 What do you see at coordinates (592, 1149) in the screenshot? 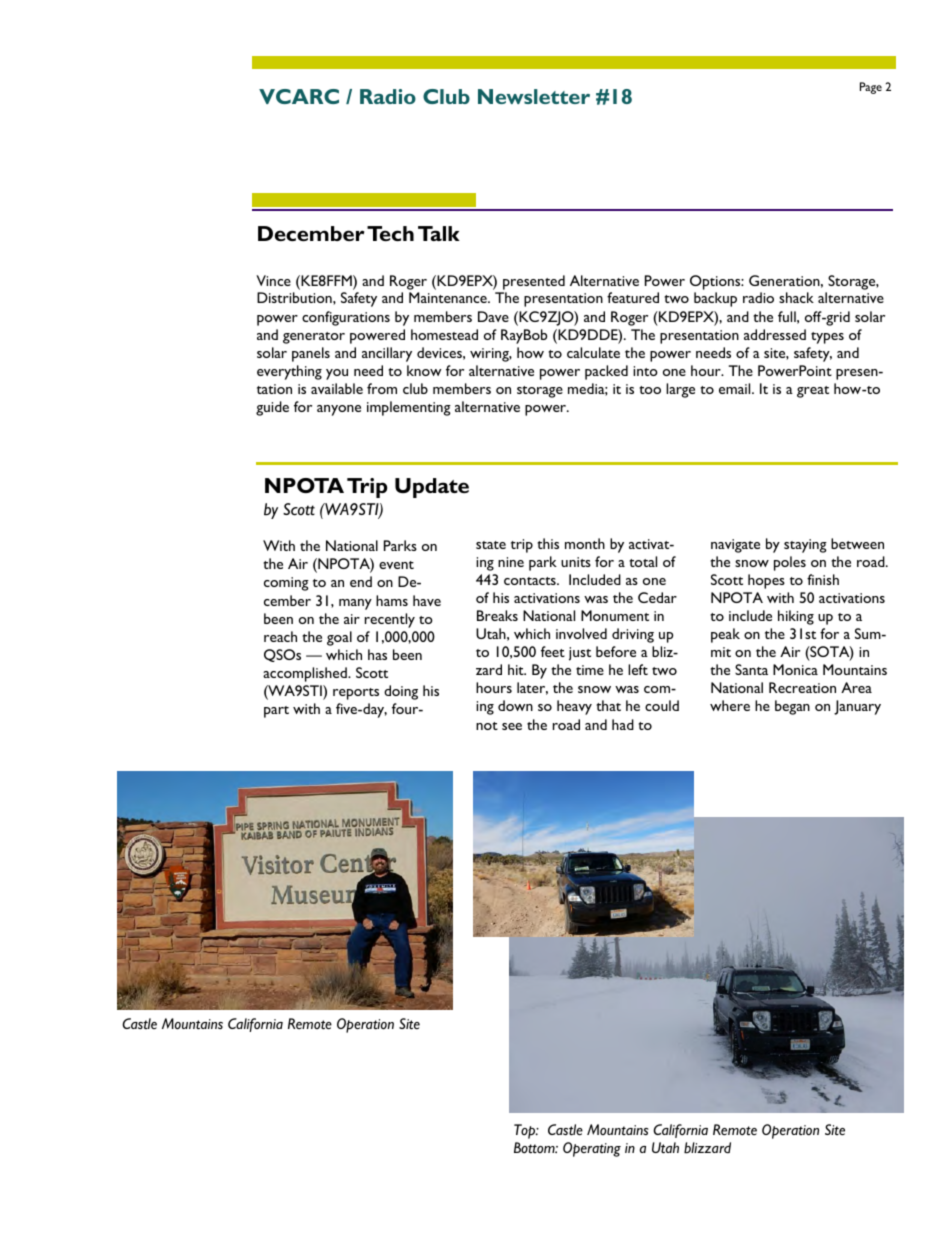
I see `Operating` at bounding box center [592, 1149].
